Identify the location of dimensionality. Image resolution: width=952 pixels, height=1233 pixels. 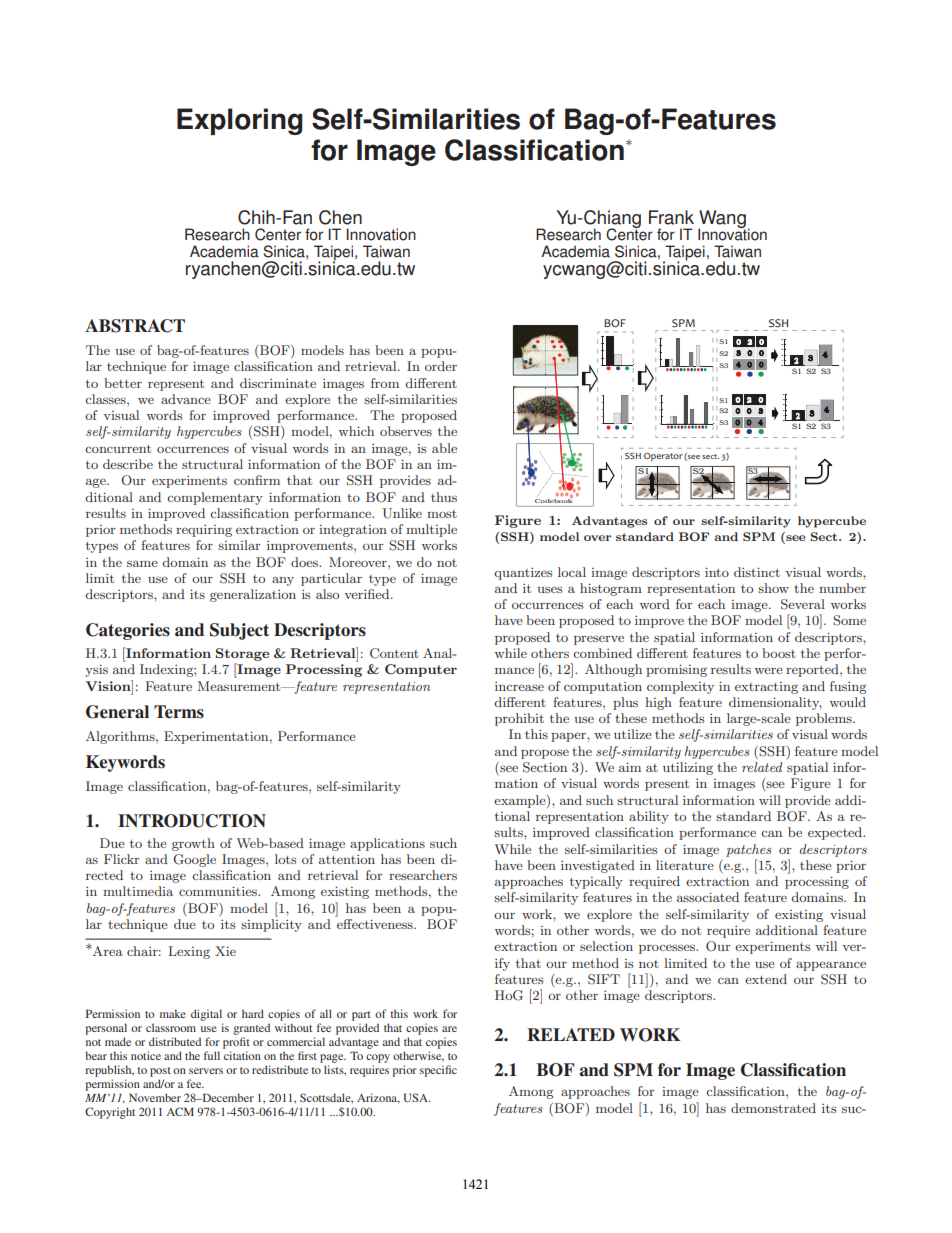
(775, 703).
